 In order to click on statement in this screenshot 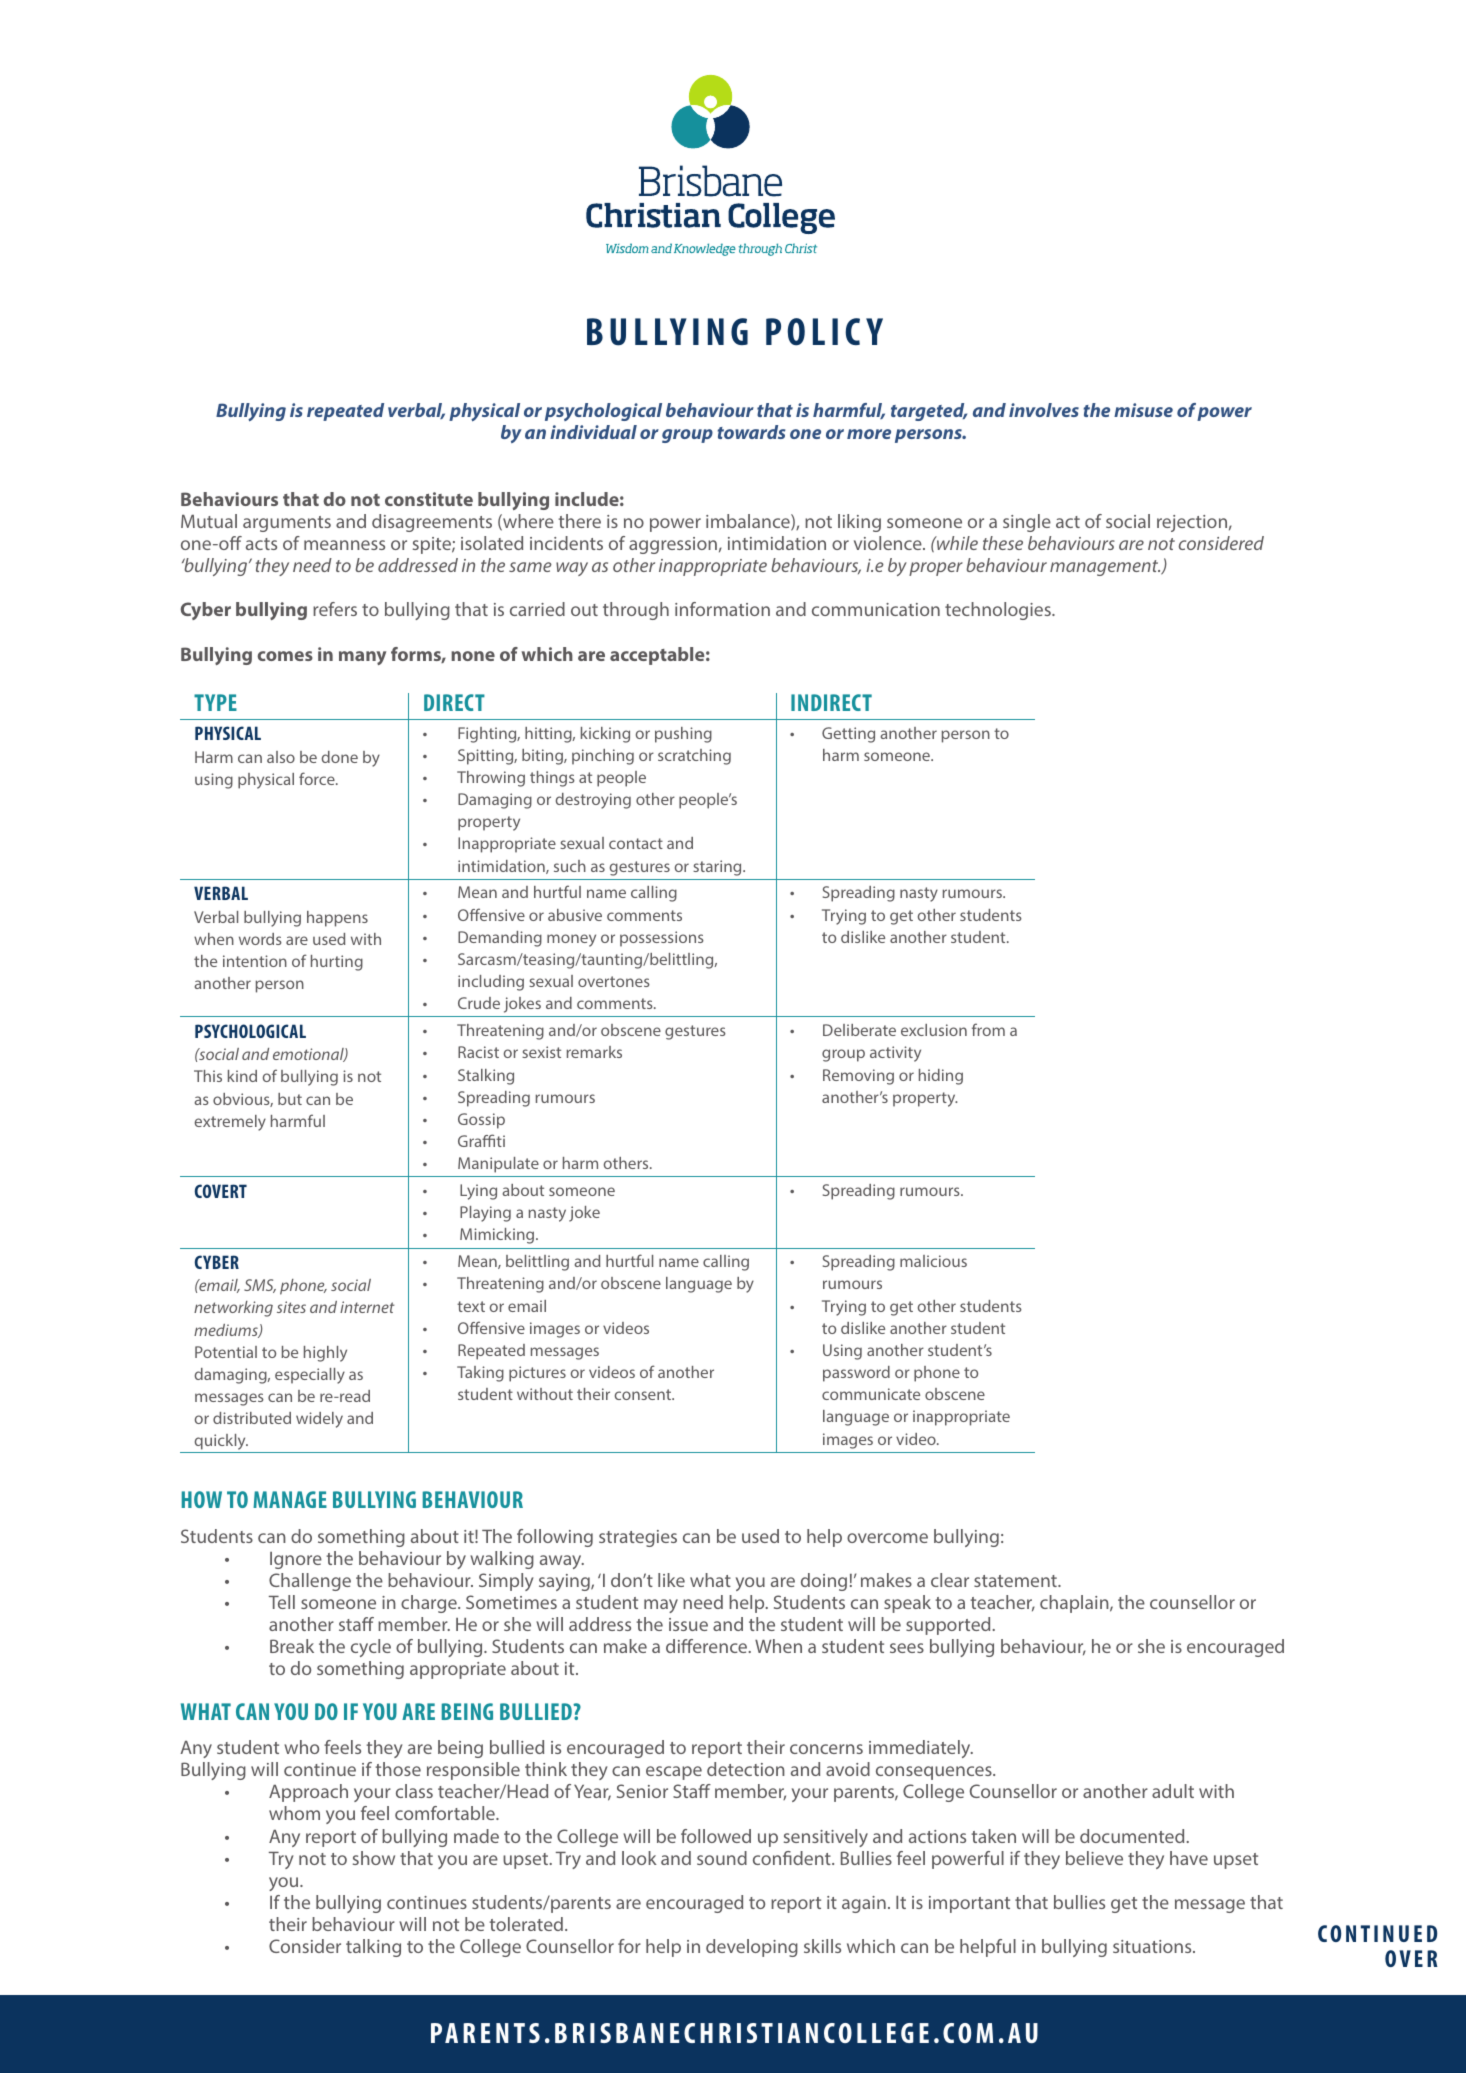, I will do `click(1016, 1581)`.
